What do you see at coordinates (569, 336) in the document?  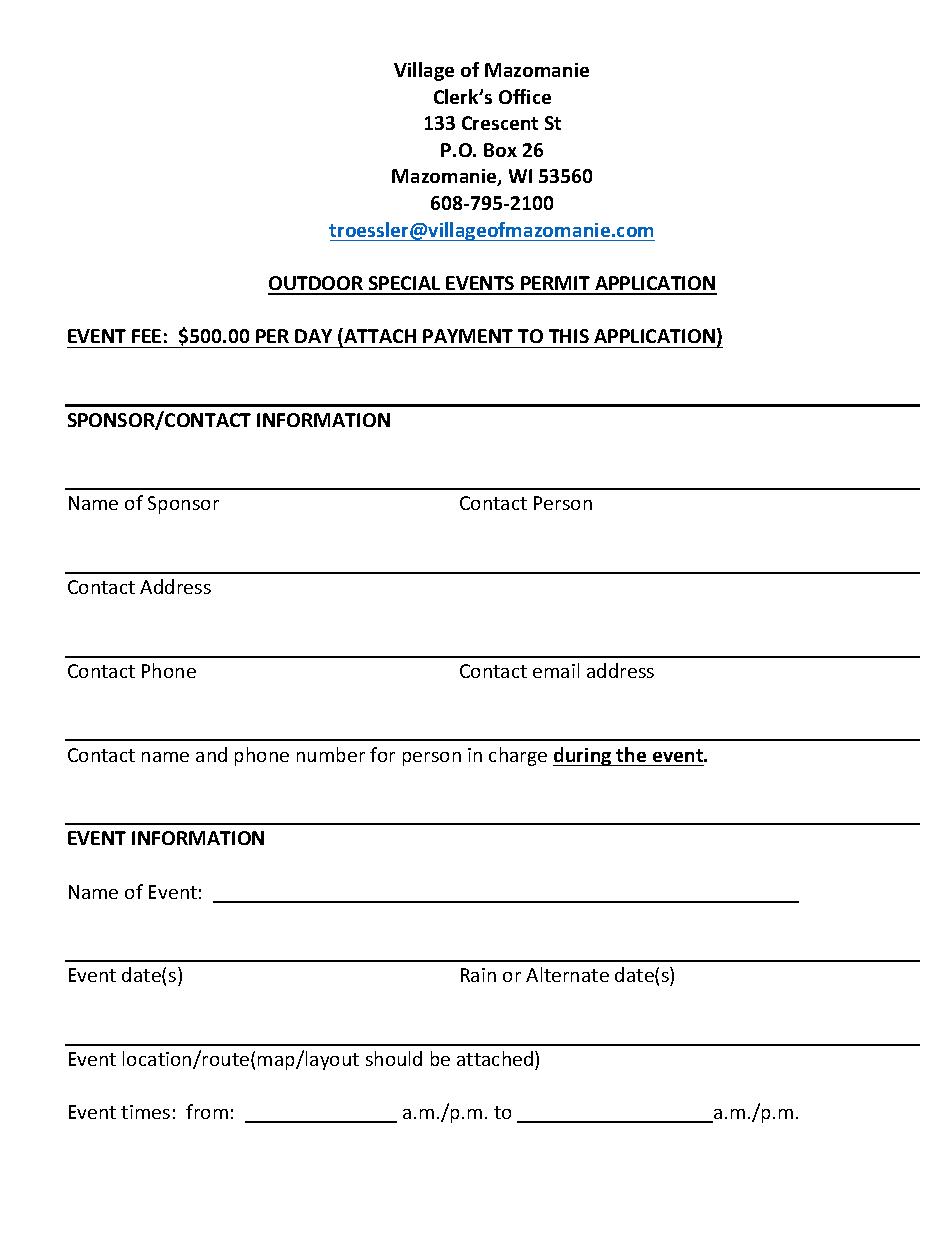 I see `THIS` at bounding box center [569, 336].
